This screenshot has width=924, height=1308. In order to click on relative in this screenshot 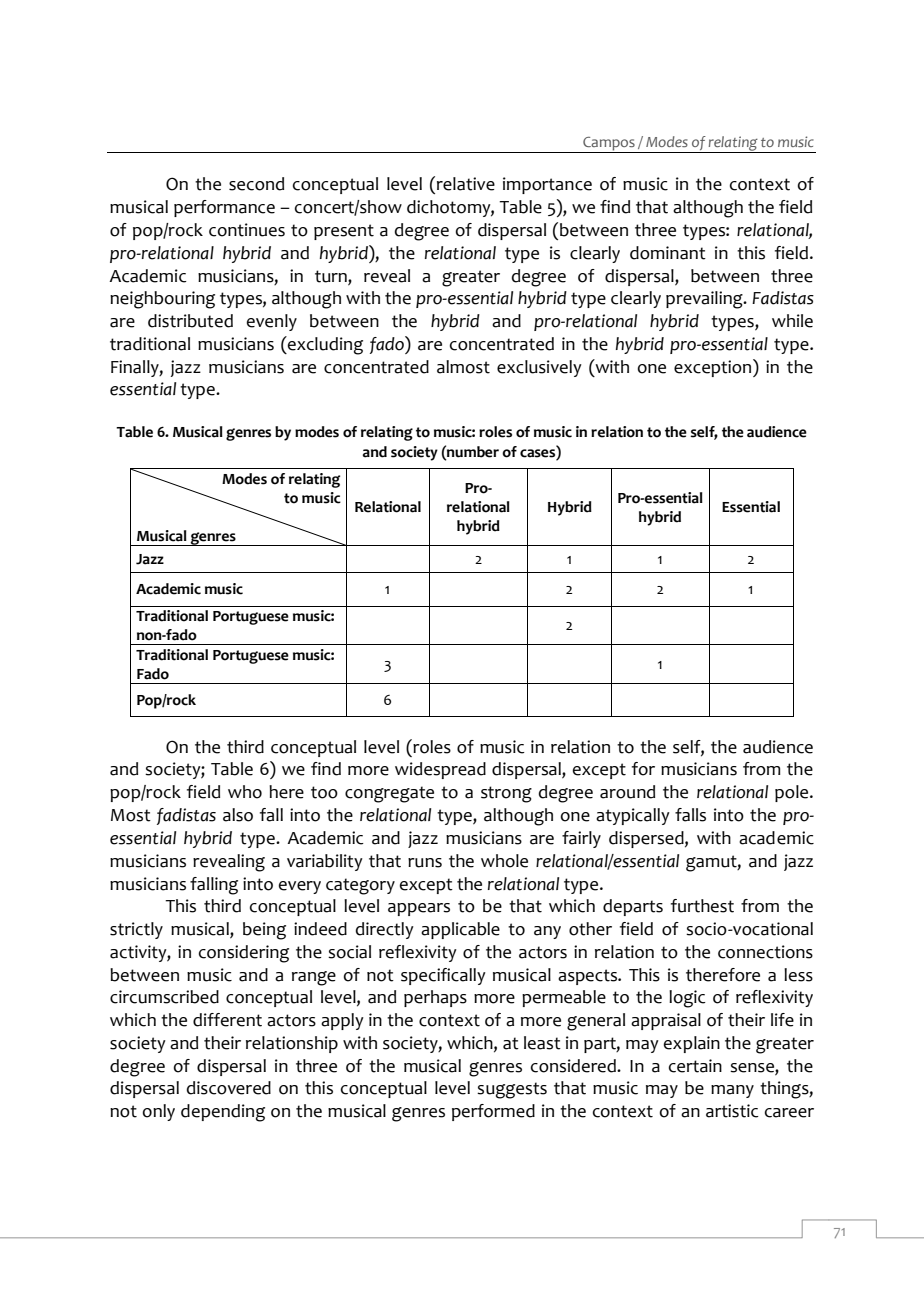, I will do `click(466, 184)`.
